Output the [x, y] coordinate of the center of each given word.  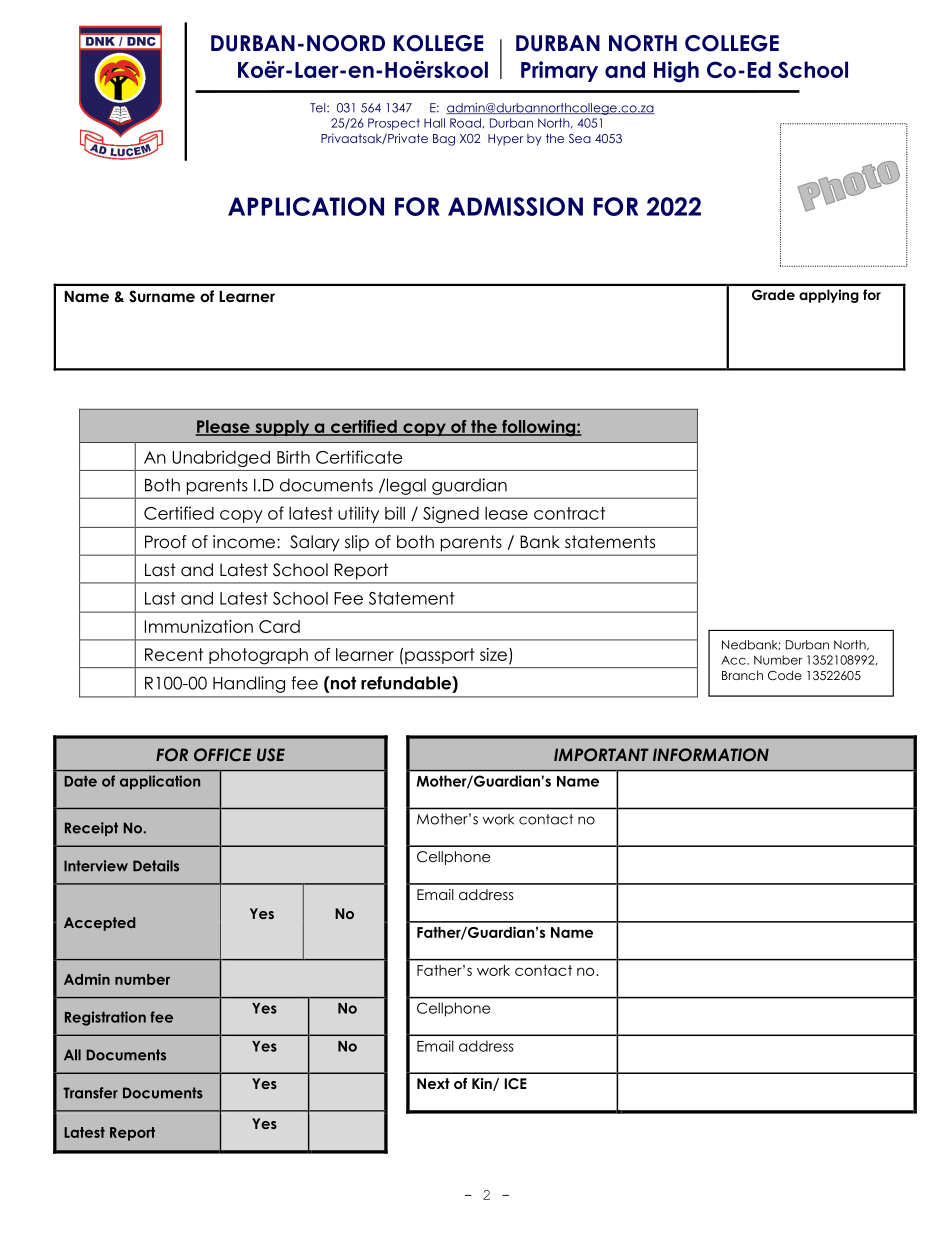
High [676, 72]
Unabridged [221, 458]
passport [440, 656]
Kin [483, 1084]
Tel [319, 108]
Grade [773, 295]
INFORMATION [711, 755]
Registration [105, 1018]
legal [405, 486]
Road [465, 123]
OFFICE [222, 755]
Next [433, 1083]
